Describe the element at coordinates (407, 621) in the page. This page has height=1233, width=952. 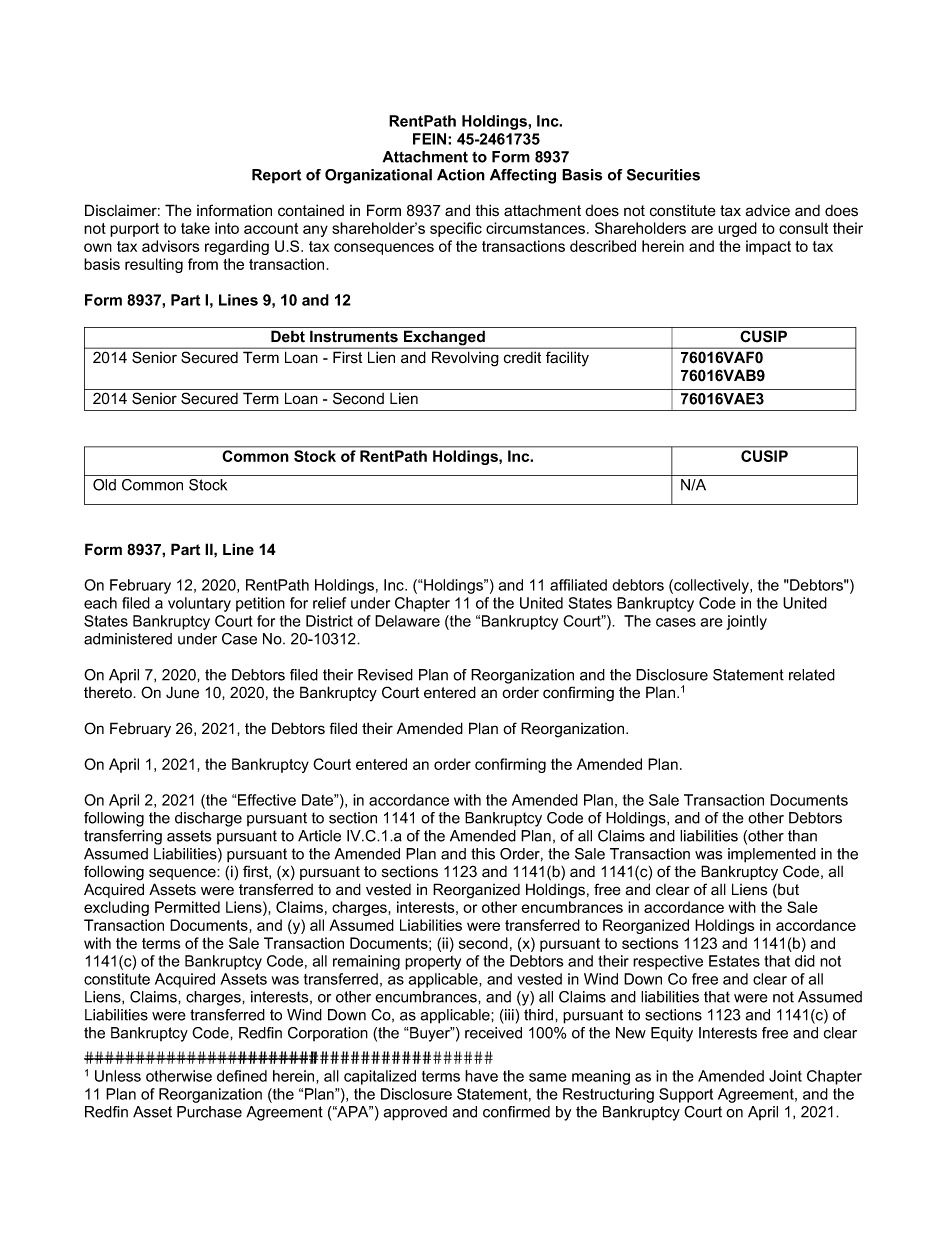
I see `Delaware` at that location.
